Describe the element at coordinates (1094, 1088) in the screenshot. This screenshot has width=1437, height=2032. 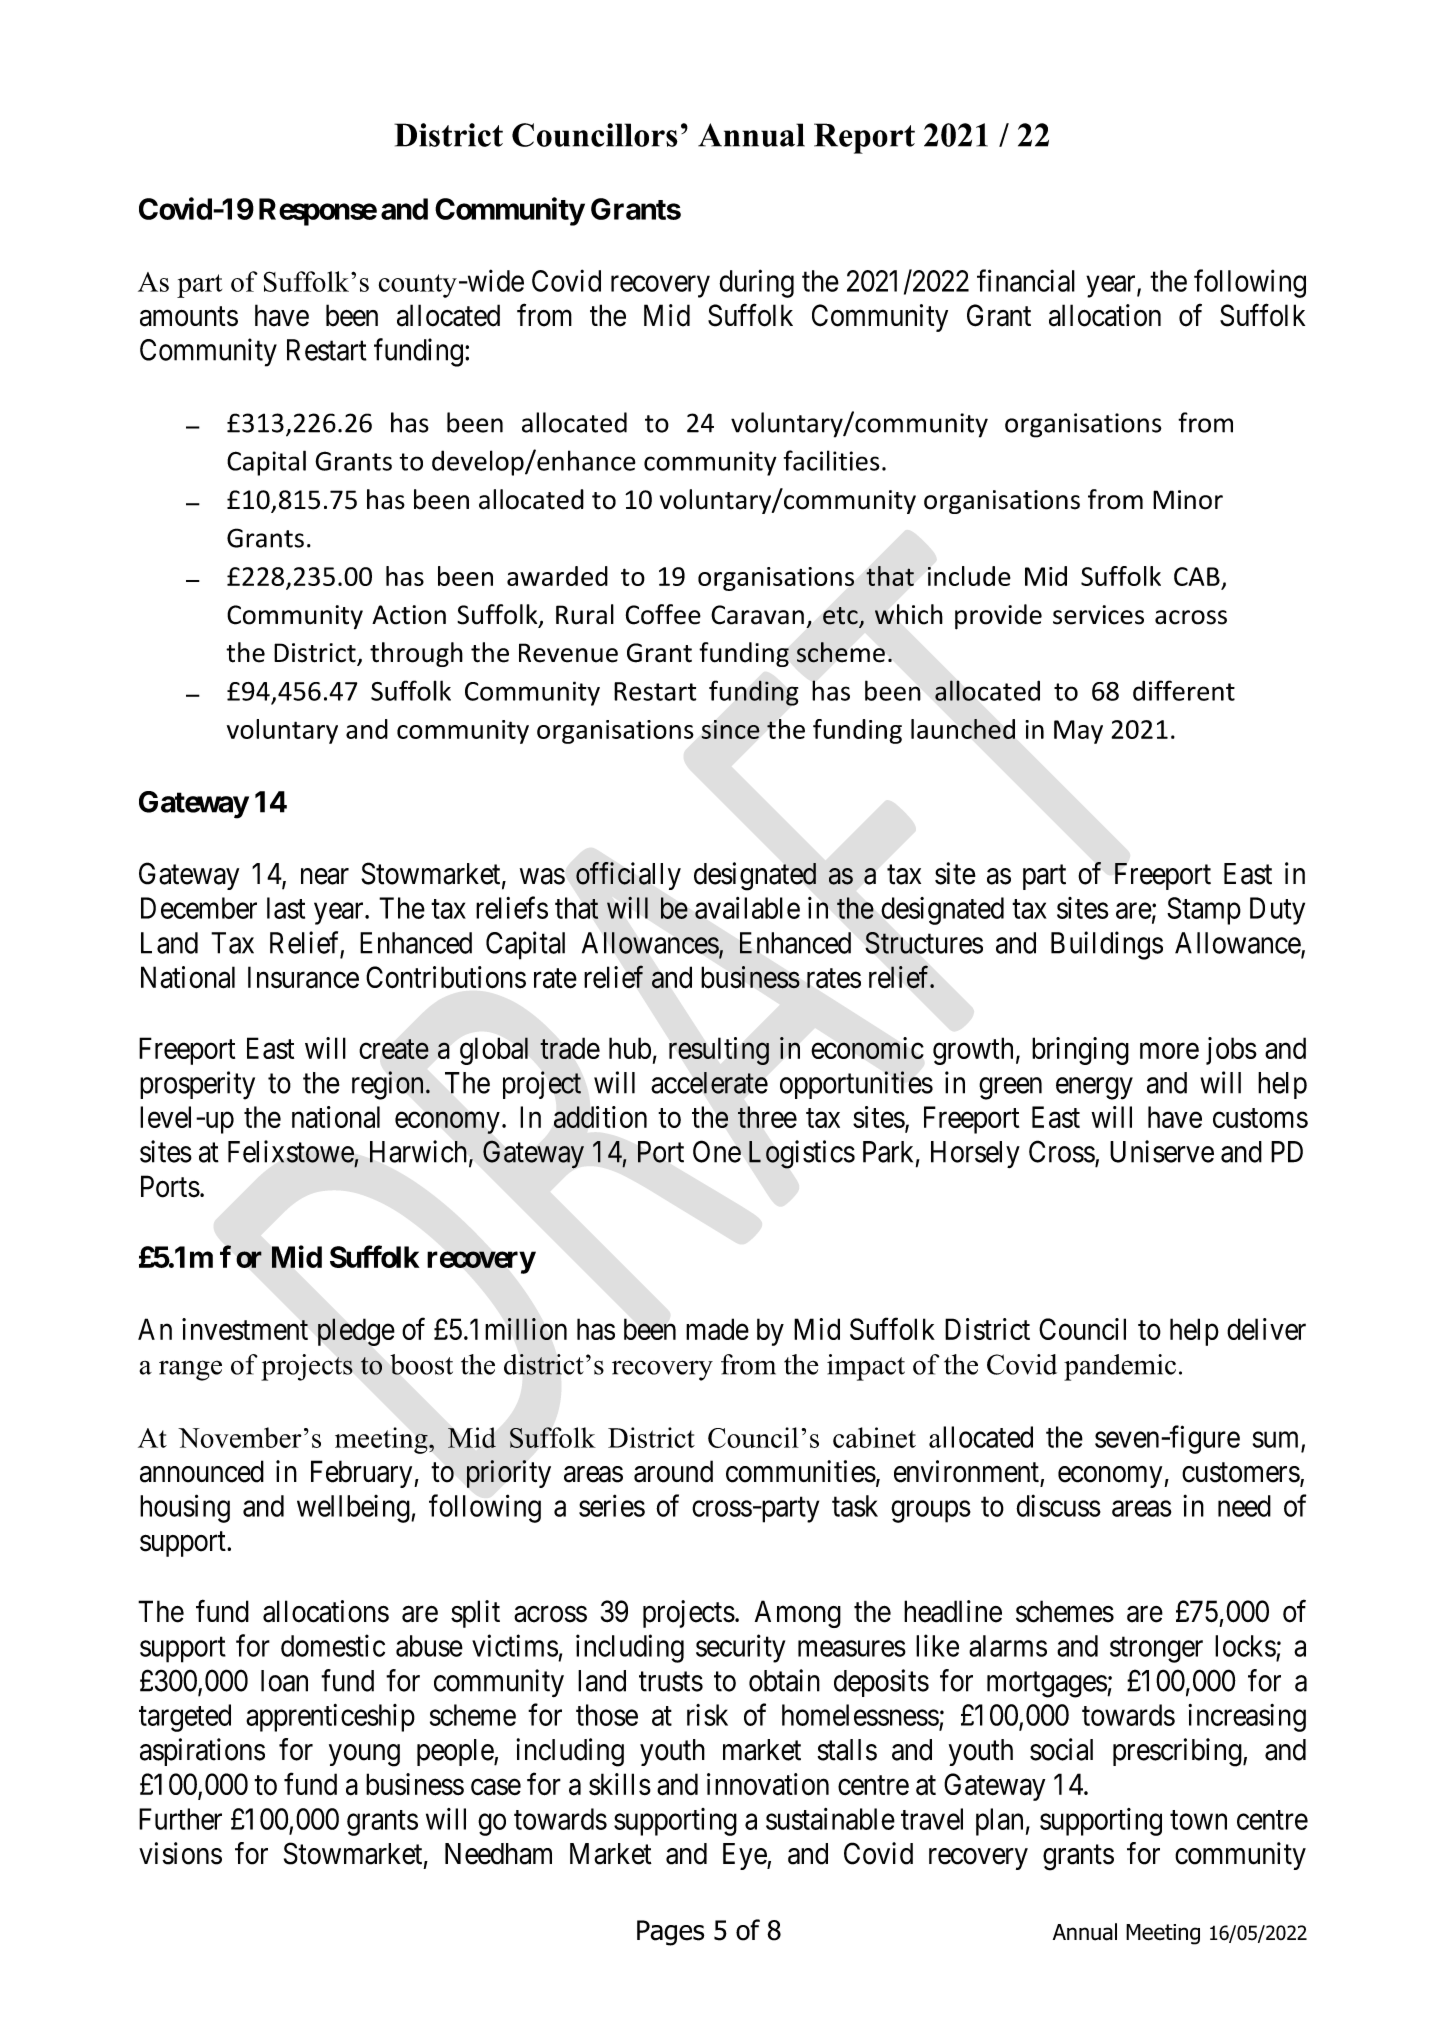
I see `energy` at that location.
